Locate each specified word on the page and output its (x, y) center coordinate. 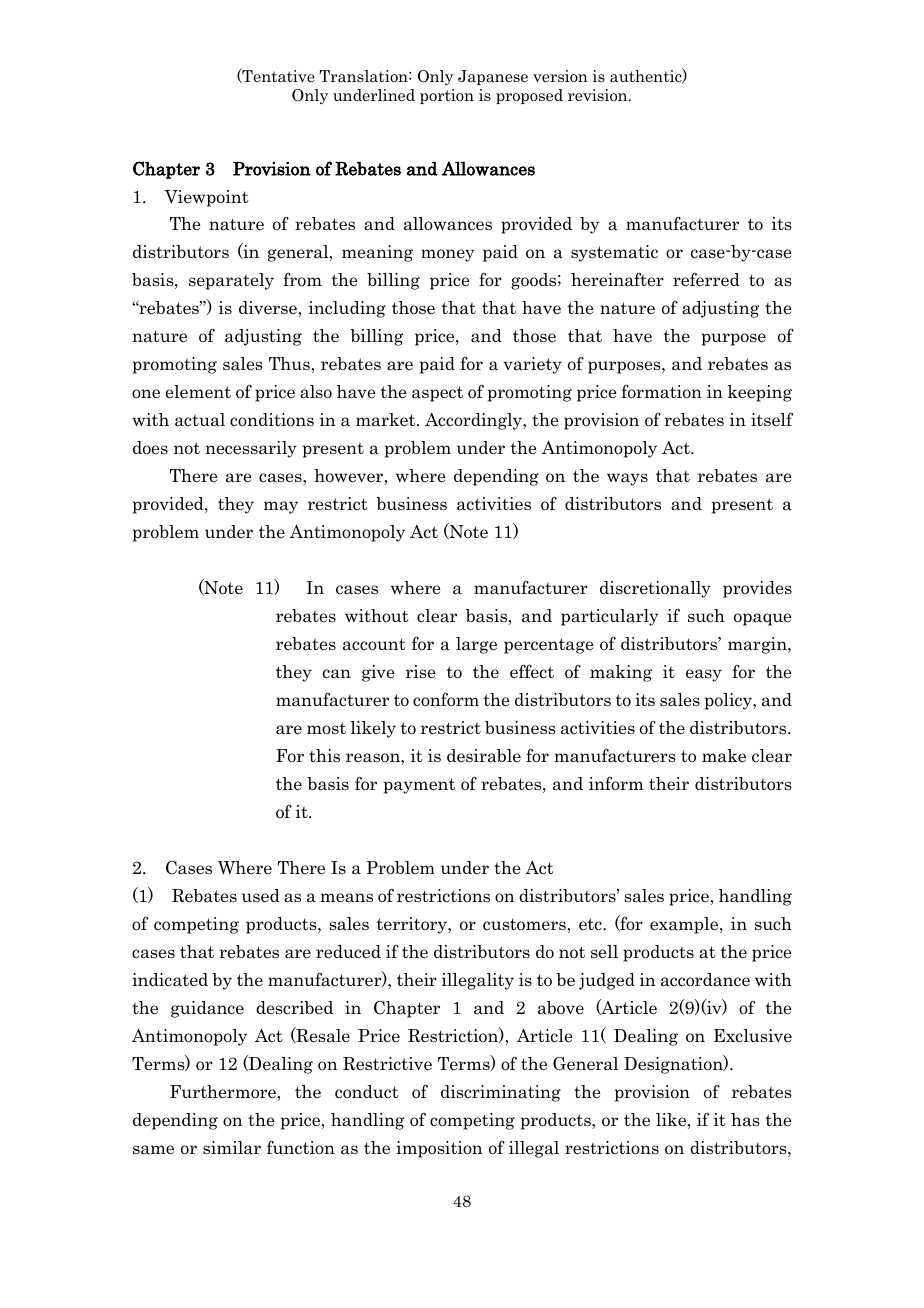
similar (232, 1148)
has (745, 1120)
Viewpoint (206, 198)
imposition (439, 1149)
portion (447, 96)
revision (599, 95)
